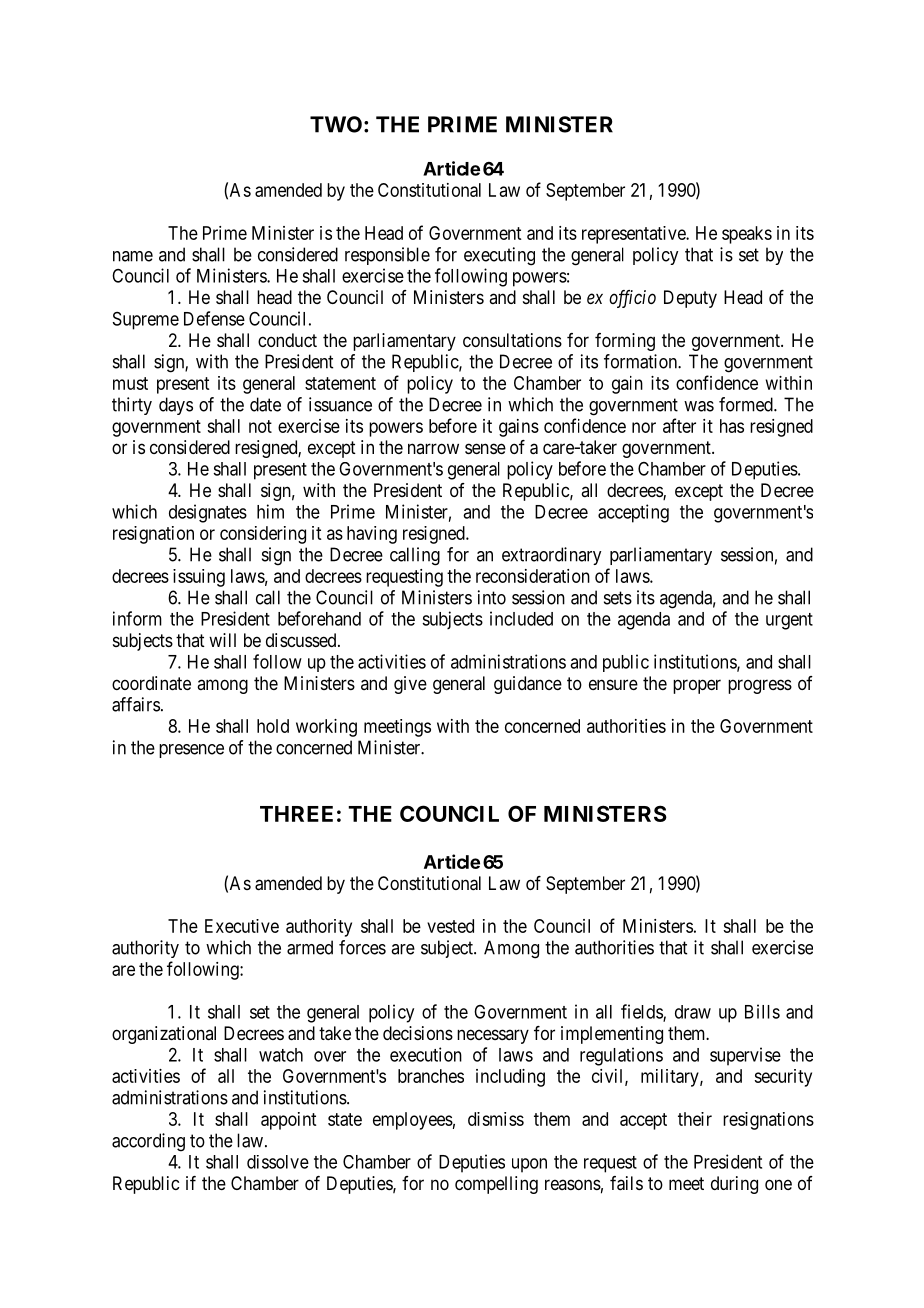 This screenshot has width=924, height=1308. What do you see at coordinates (214, 318) in the screenshot?
I see `Defense` at bounding box center [214, 318].
